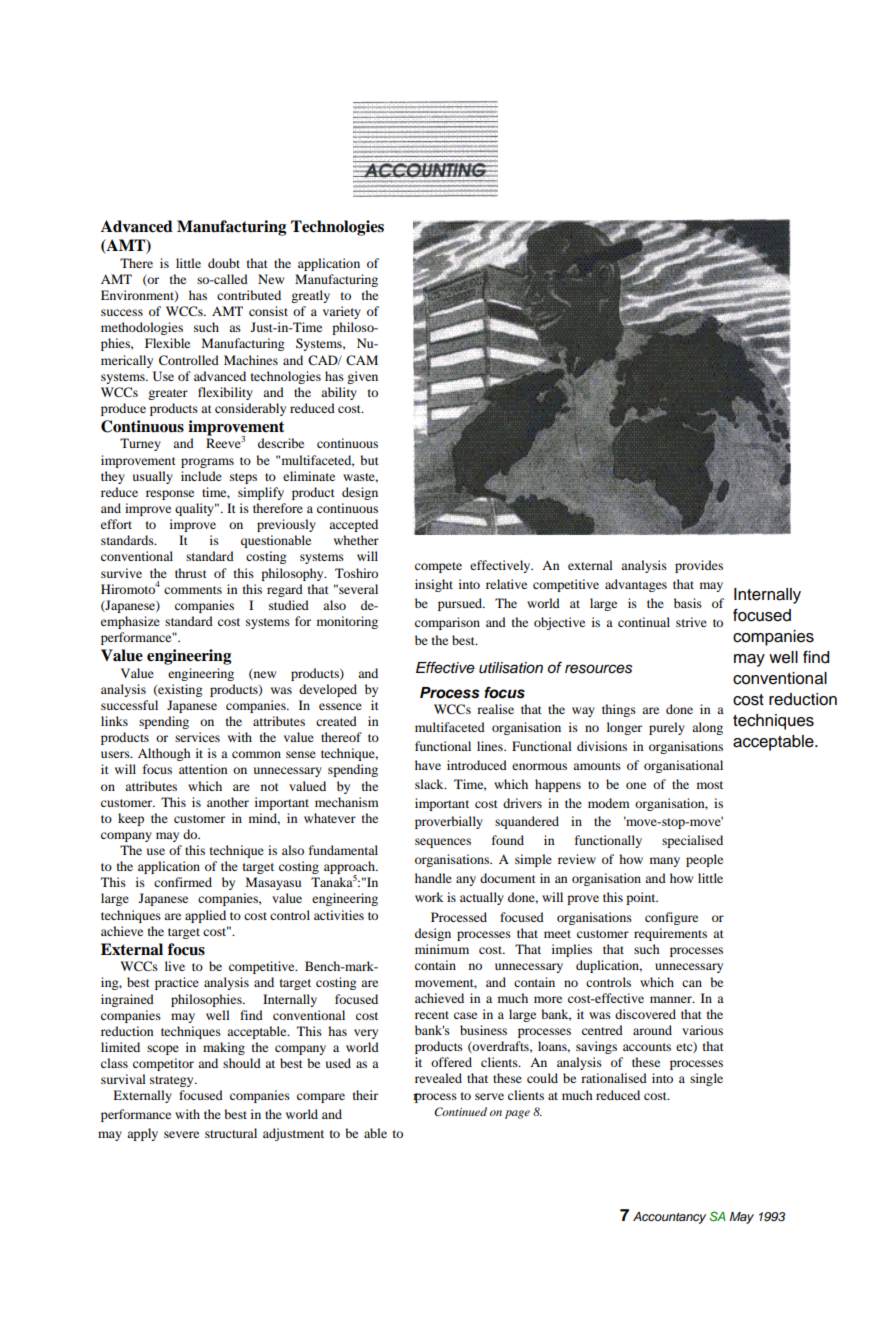 This screenshot has width=896, height=1340. Describe the element at coordinates (428, 765) in the screenshot. I see `have` at that location.
